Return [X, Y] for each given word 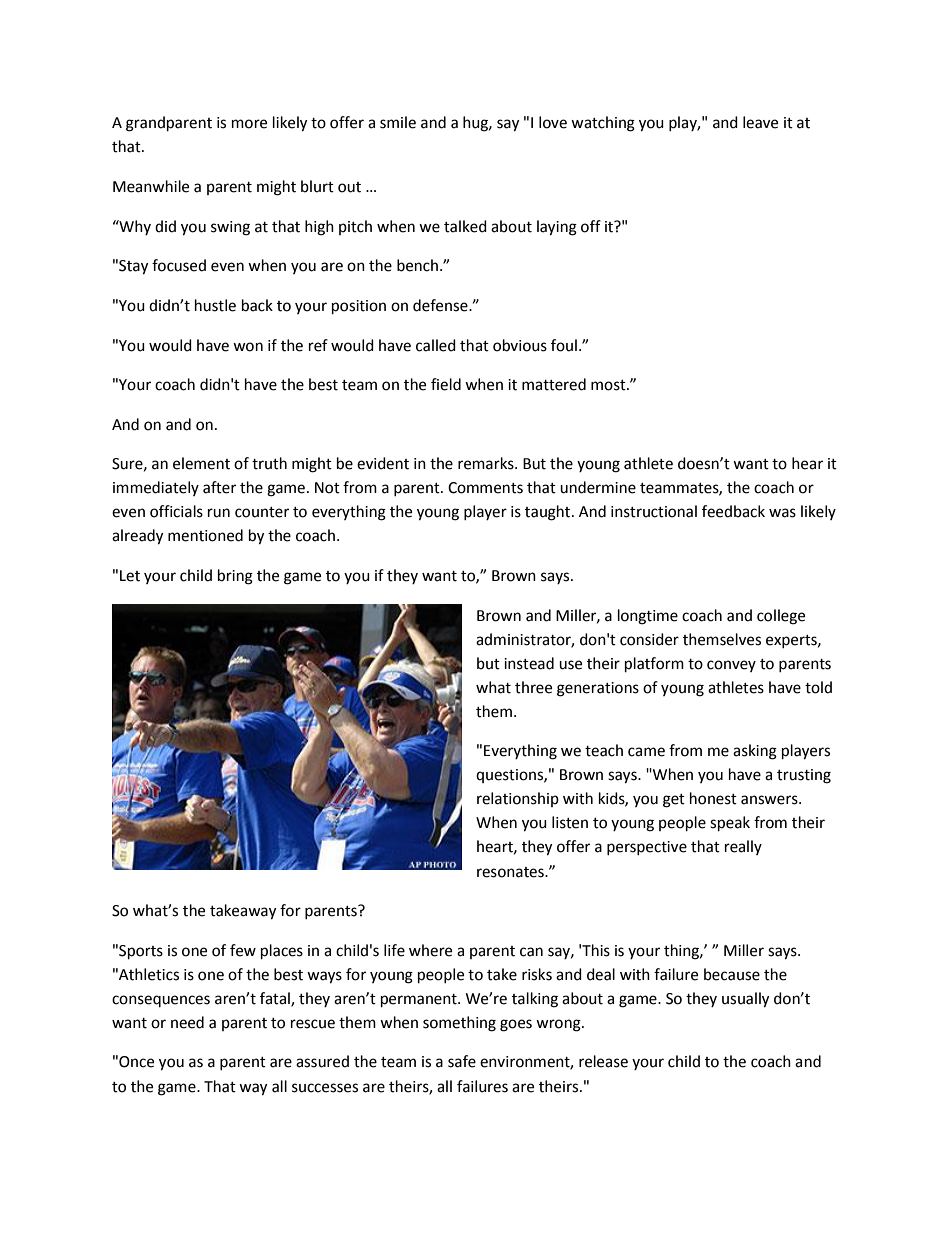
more [249, 124]
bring [235, 577]
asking [755, 752]
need [187, 1022]
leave [760, 122]
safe [462, 1061]
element [201, 463]
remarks [487, 463]
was [782, 513]
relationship [518, 799]
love [553, 122]
